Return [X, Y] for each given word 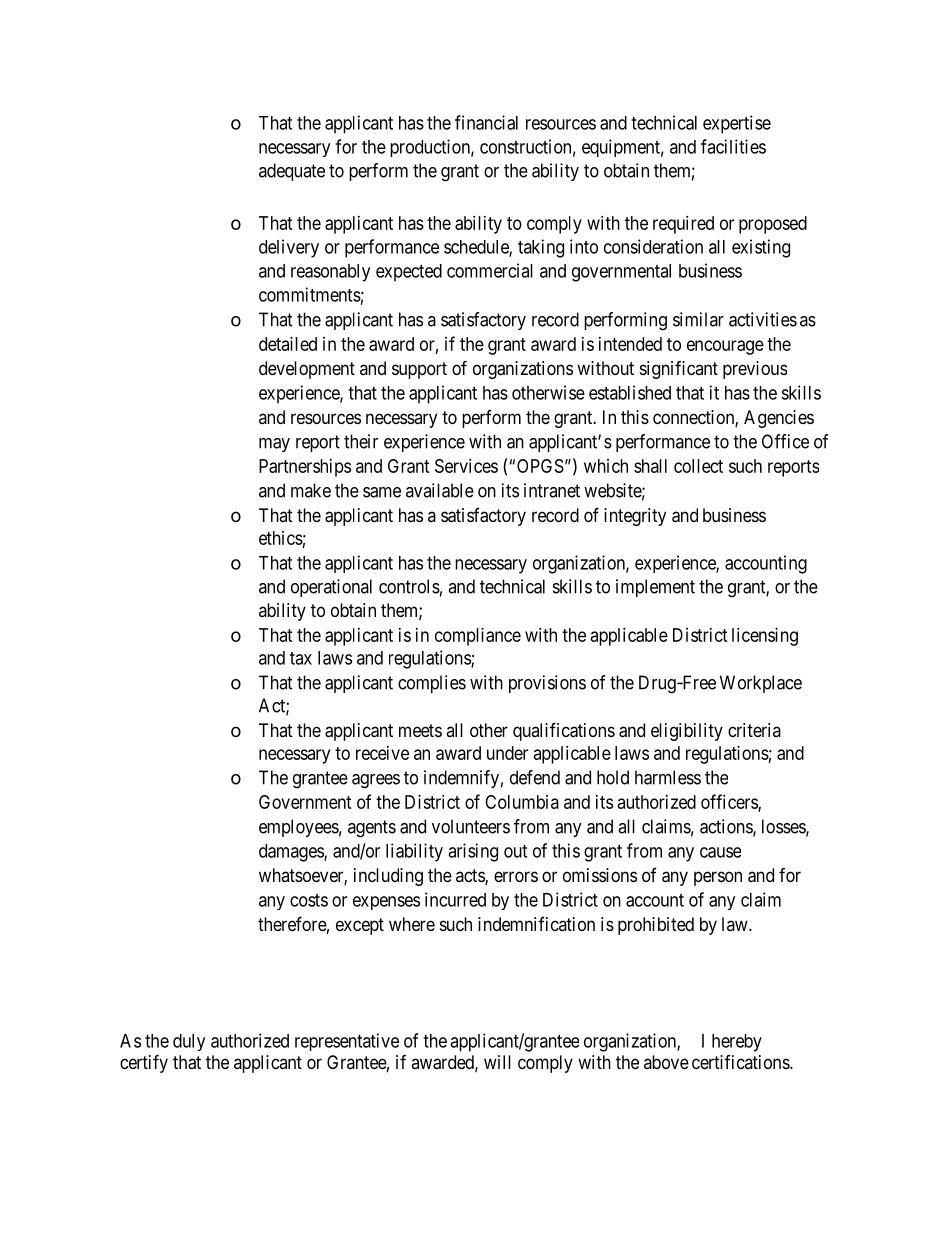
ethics [281, 538]
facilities [733, 146]
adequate [292, 172]
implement [655, 588]
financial [486, 122]
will [497, 1062]
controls [409, 586]
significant [679, 370]
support [419, 370]
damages [292, 853]
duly [189, 1042]
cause [720, 852]
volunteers [471, 826]
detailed [288, 344]
